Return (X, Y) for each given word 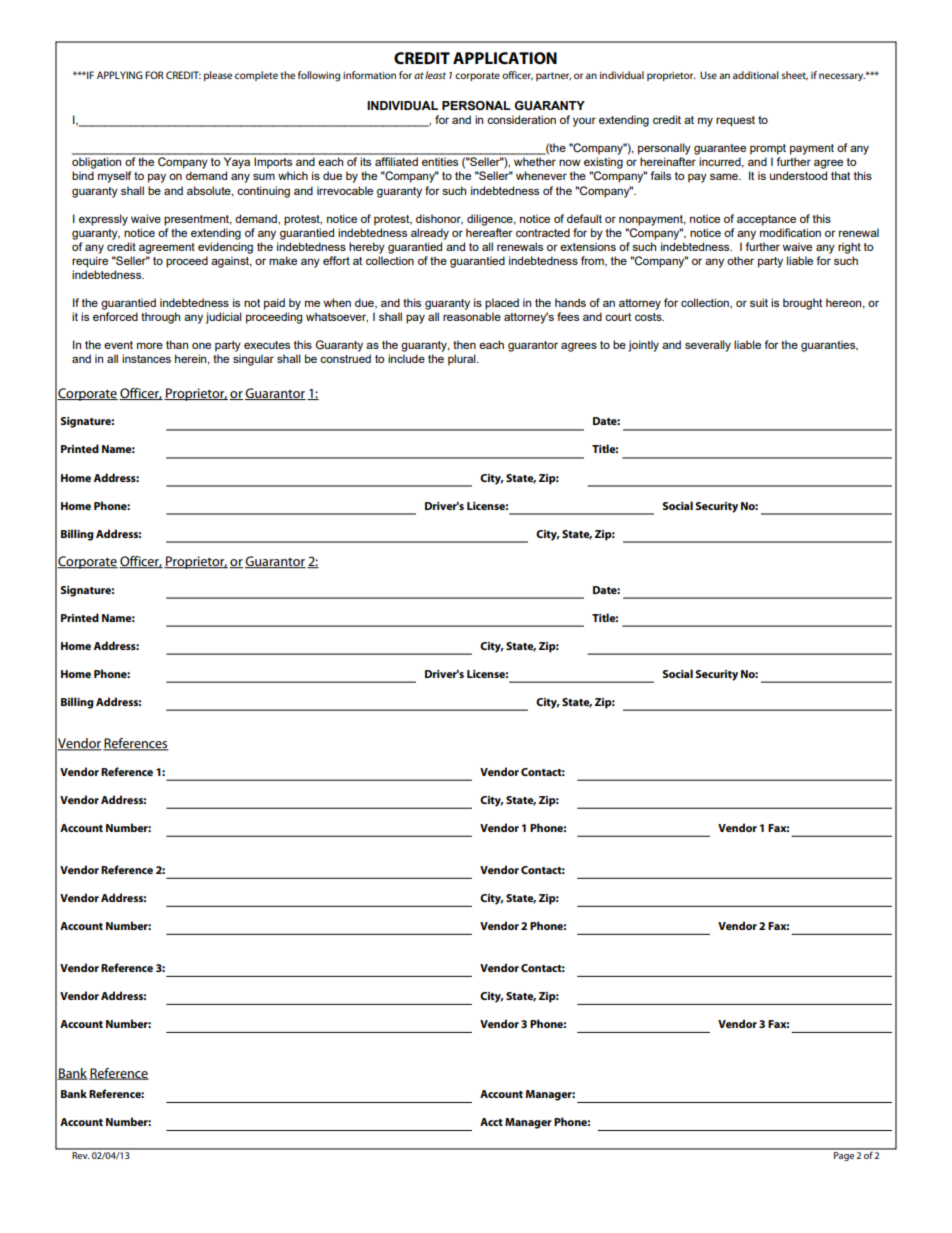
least (435, 75)
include (406, 358)
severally (708, 346)
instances (146, 358)
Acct (491, 1122)
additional (756, 75)
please (218, 76)
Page (844, 1155)
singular (253, 360)
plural (463, 360)
